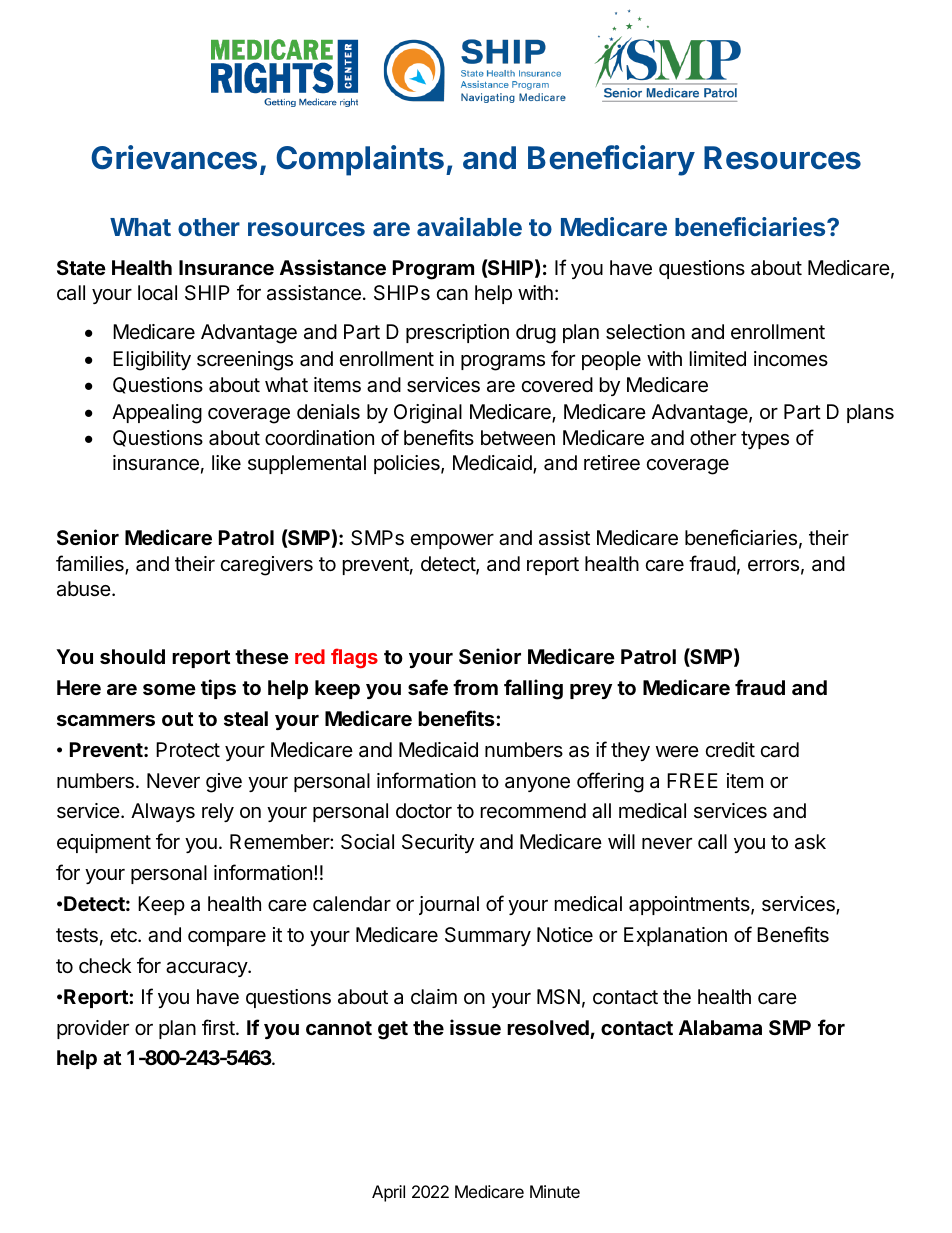 The height and width of the screenshot is (1233, 952). Describe the element at coordinates (125, 935) in the screenshot. I see `etc` at that location.
